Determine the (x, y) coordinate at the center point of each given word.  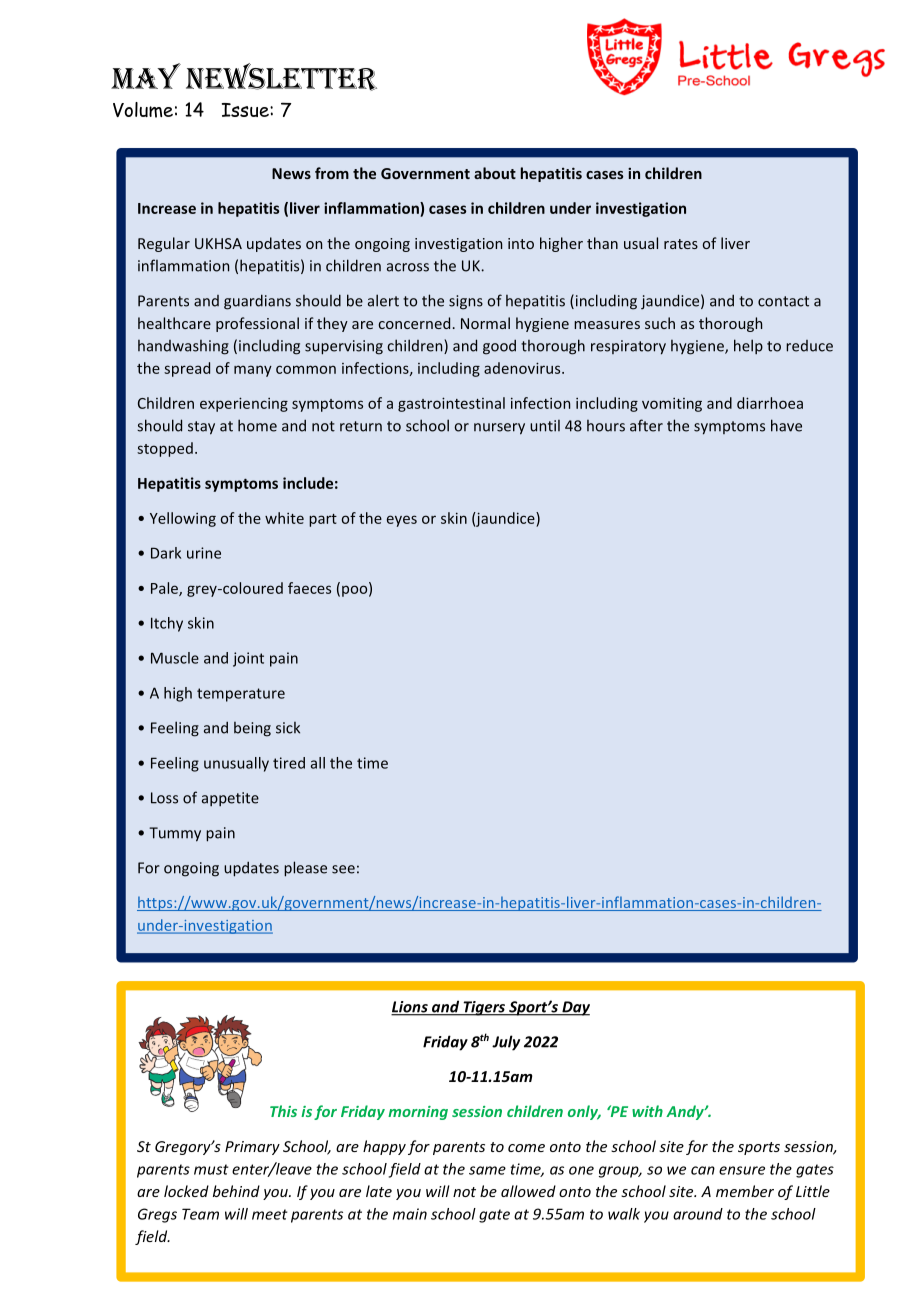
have (786, 425)
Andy (686, 1112)
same (487, 1170)
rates (681, 244)
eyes (402, 521)
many (253, 371)
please (305, 869)
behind (236, 1191)
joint (248, 659)
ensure (742, 1170)
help (748, 346)
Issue (246, 110)
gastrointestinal (451, 404)
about (495, 173)
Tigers (484, 1008)
